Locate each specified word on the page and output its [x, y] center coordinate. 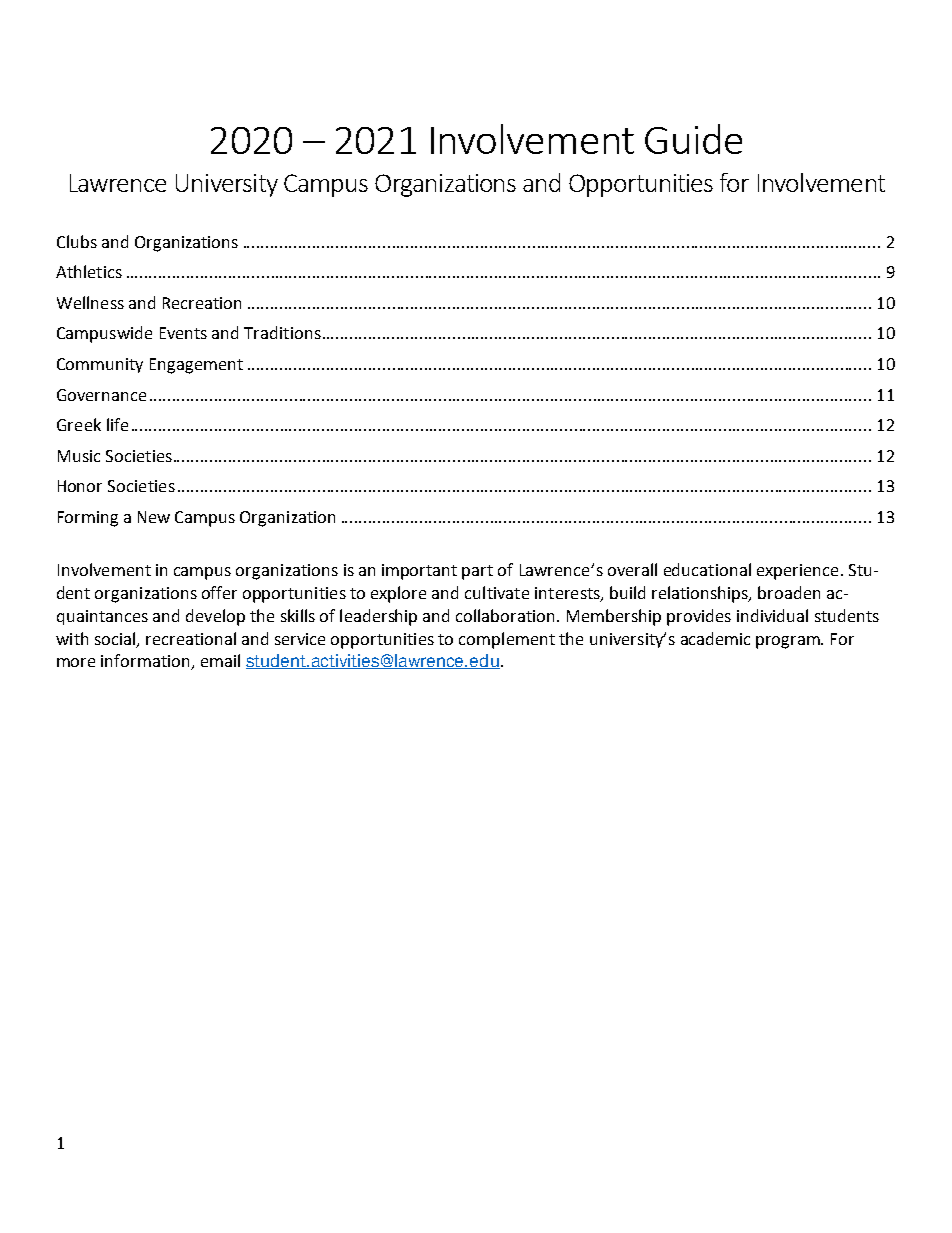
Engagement [196, 366]
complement [507, 640]
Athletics [89, 271]
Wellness [90, 302]
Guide [693, 139]
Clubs [77, 241]
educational [707, 569]
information [146, 662]
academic [715, 638]
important [419, 572]
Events [183, 333]
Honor [80, 486]
